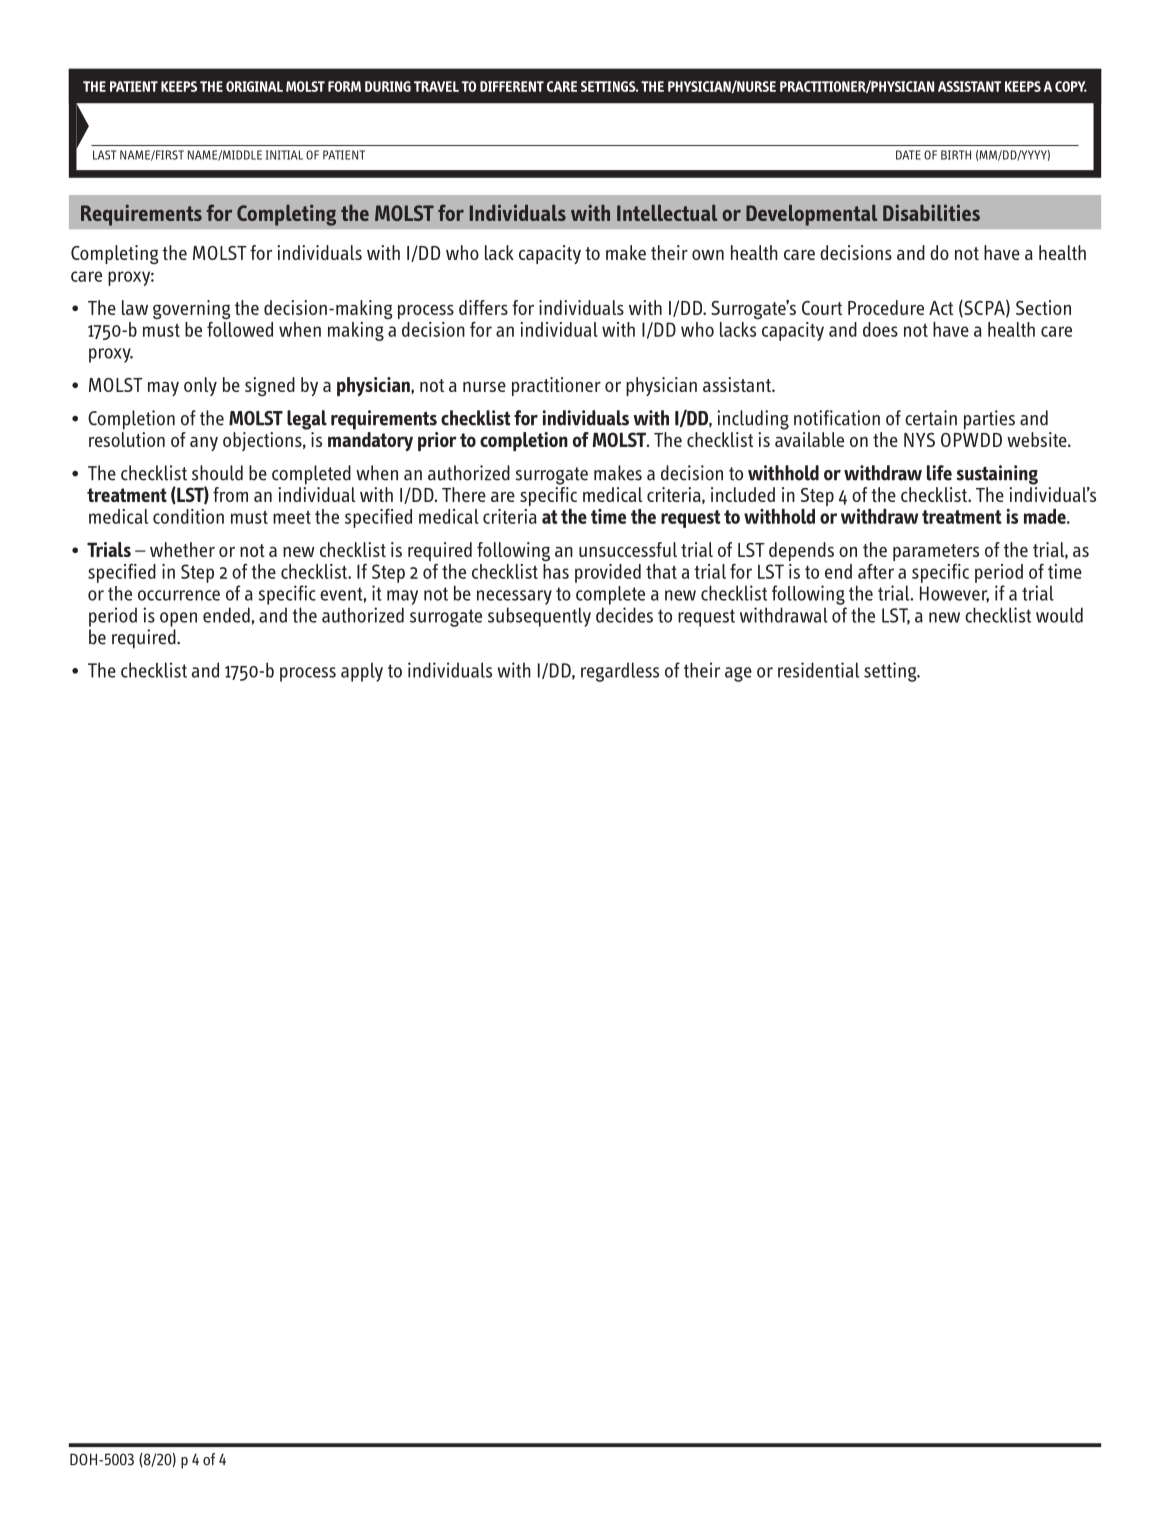 Image resolution: width=1170 pixels, height=1514 pixels. What do you see at coordinates (620, 672) in the document?
I see `regardless` at bounding box center [620, 672].
